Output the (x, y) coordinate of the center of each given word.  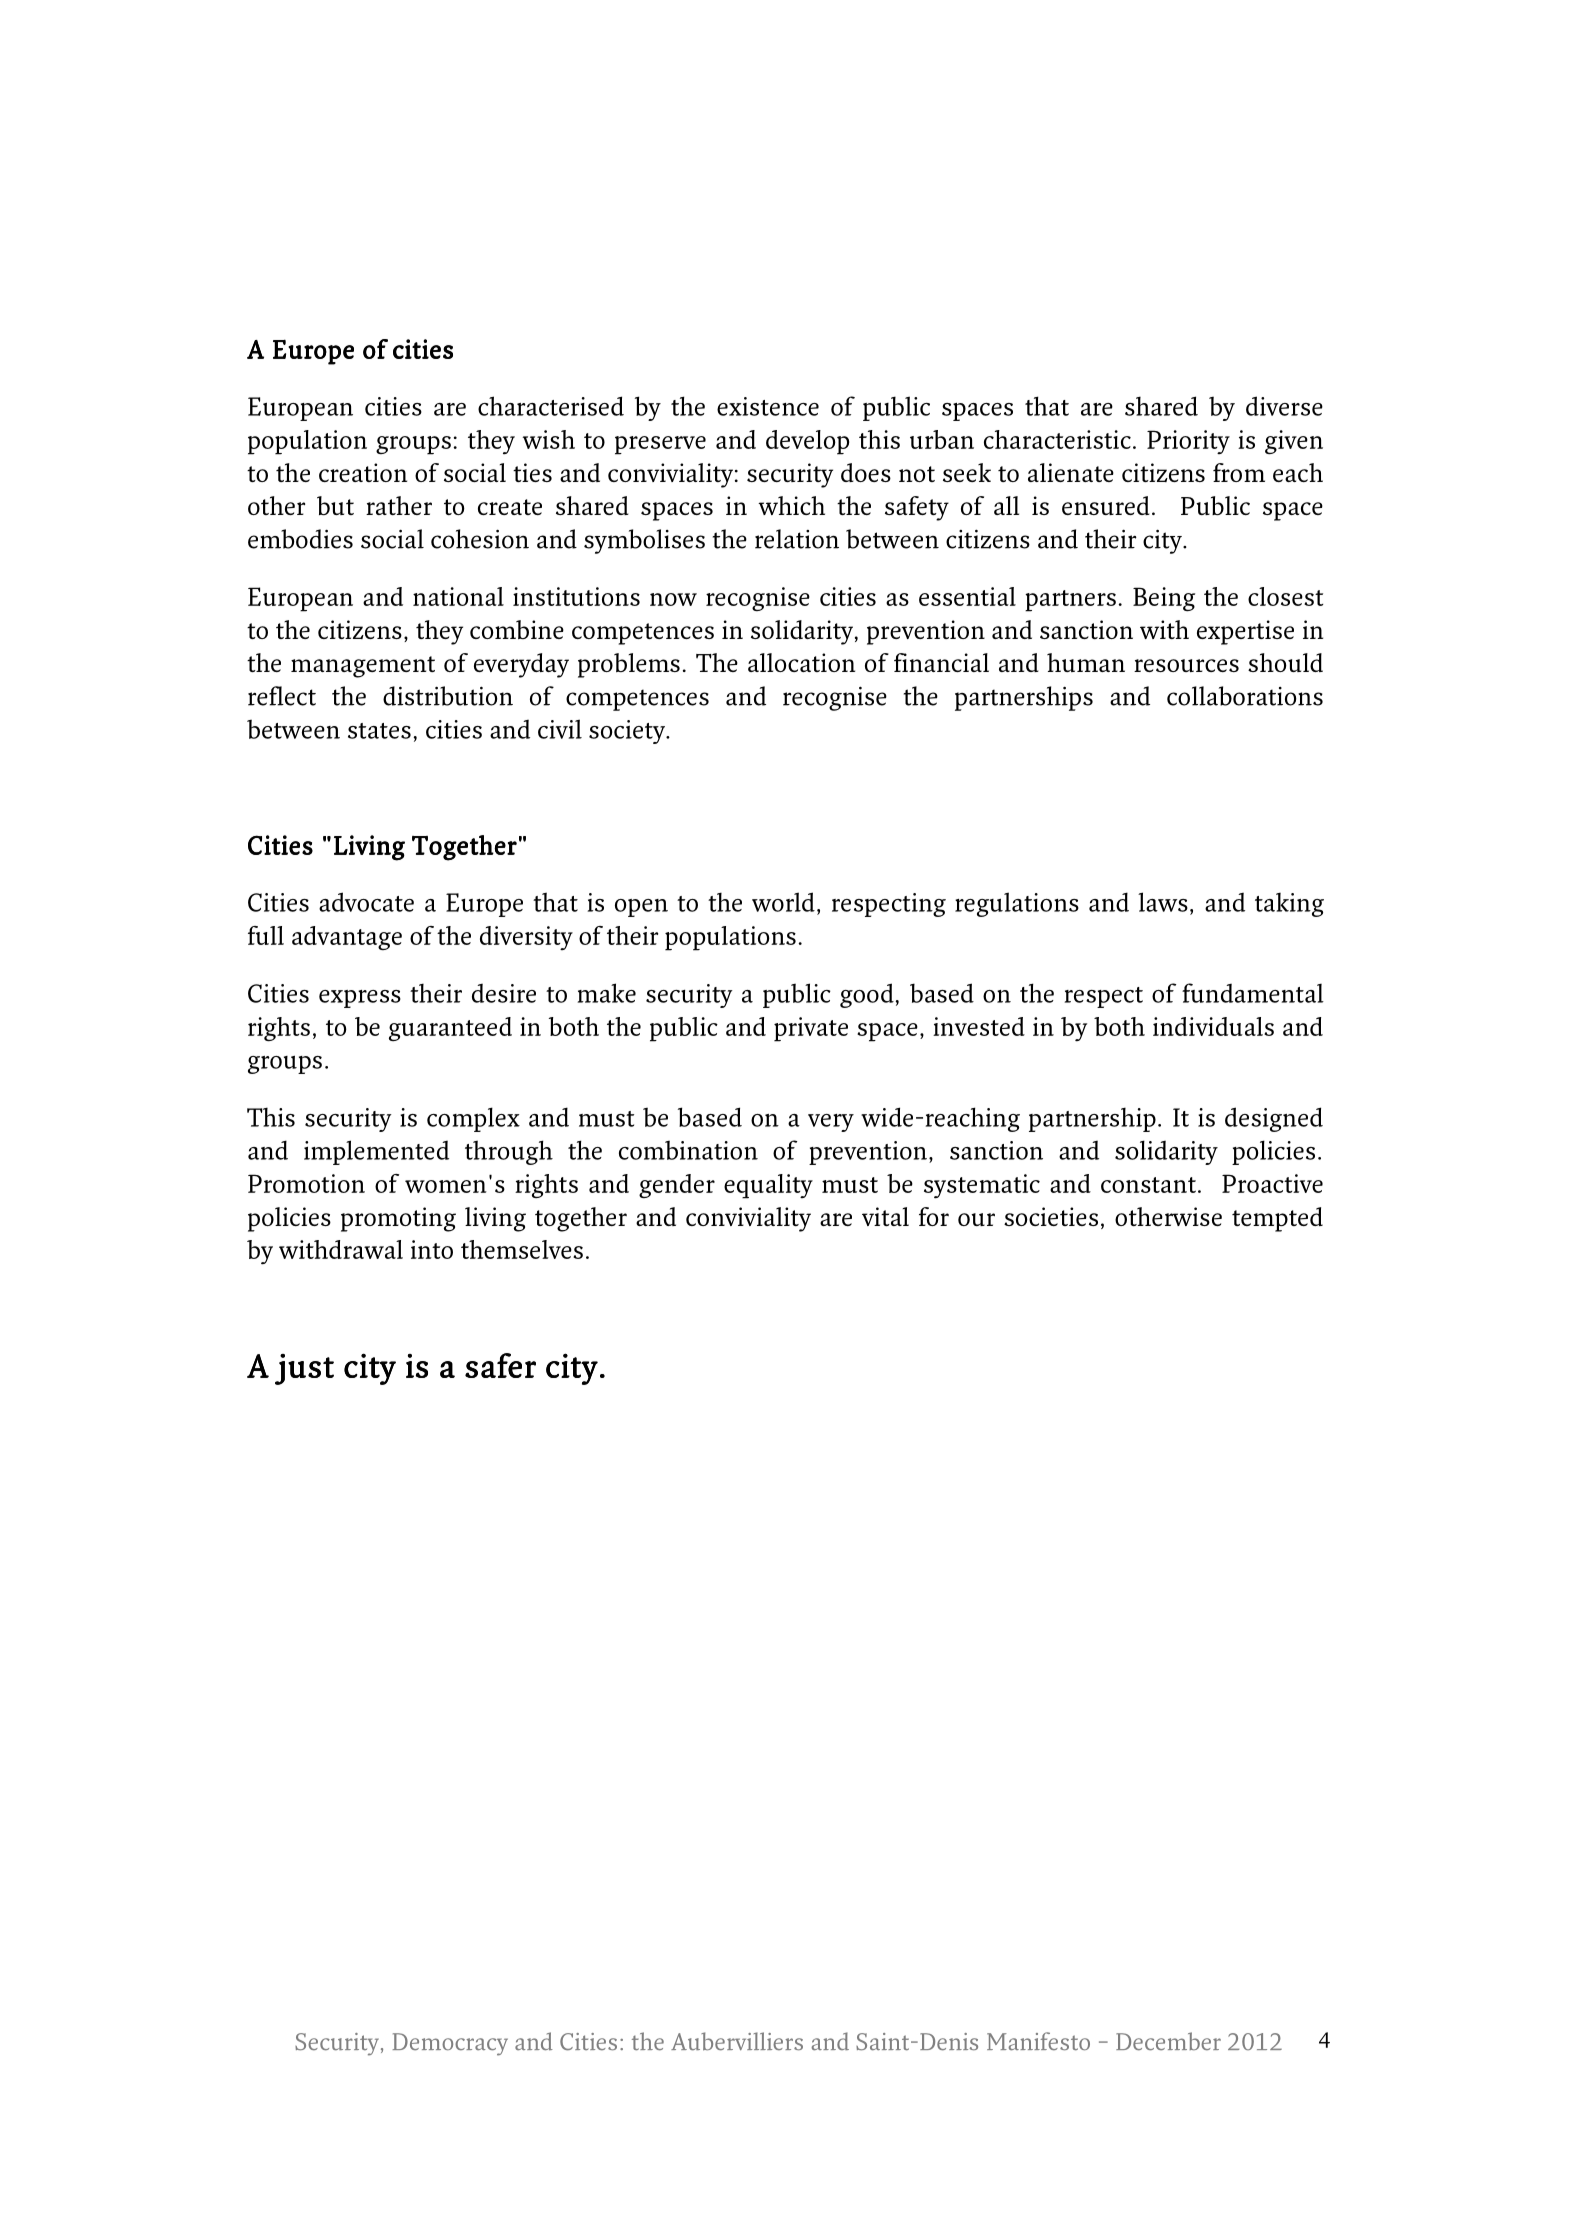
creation (363, 472)
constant (1148, 1185)
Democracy (450, 2044)
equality (768, 1186)
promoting (398, 1219)
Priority (1188, 442)
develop (807, 442)
